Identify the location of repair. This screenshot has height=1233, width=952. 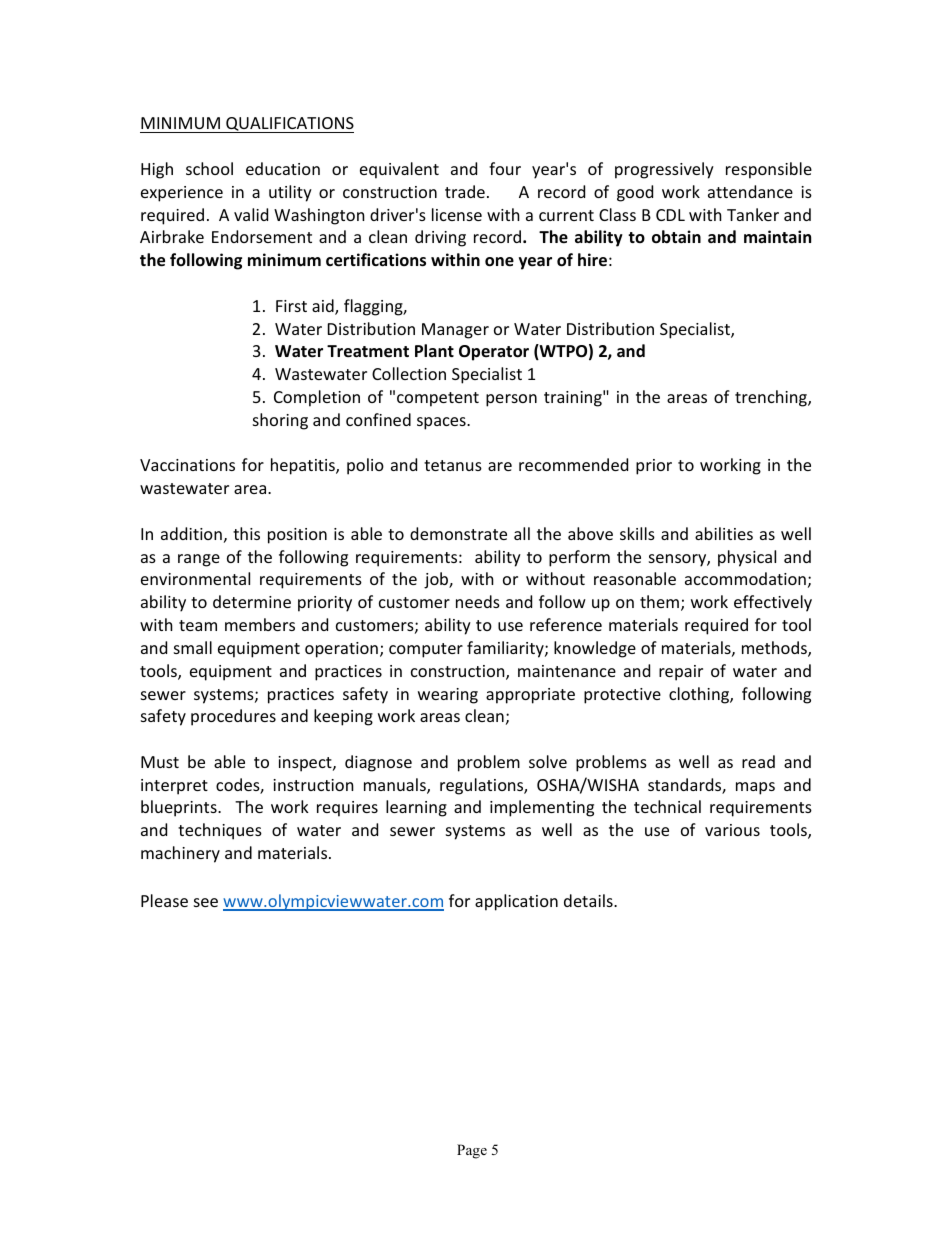
(681, 673).
